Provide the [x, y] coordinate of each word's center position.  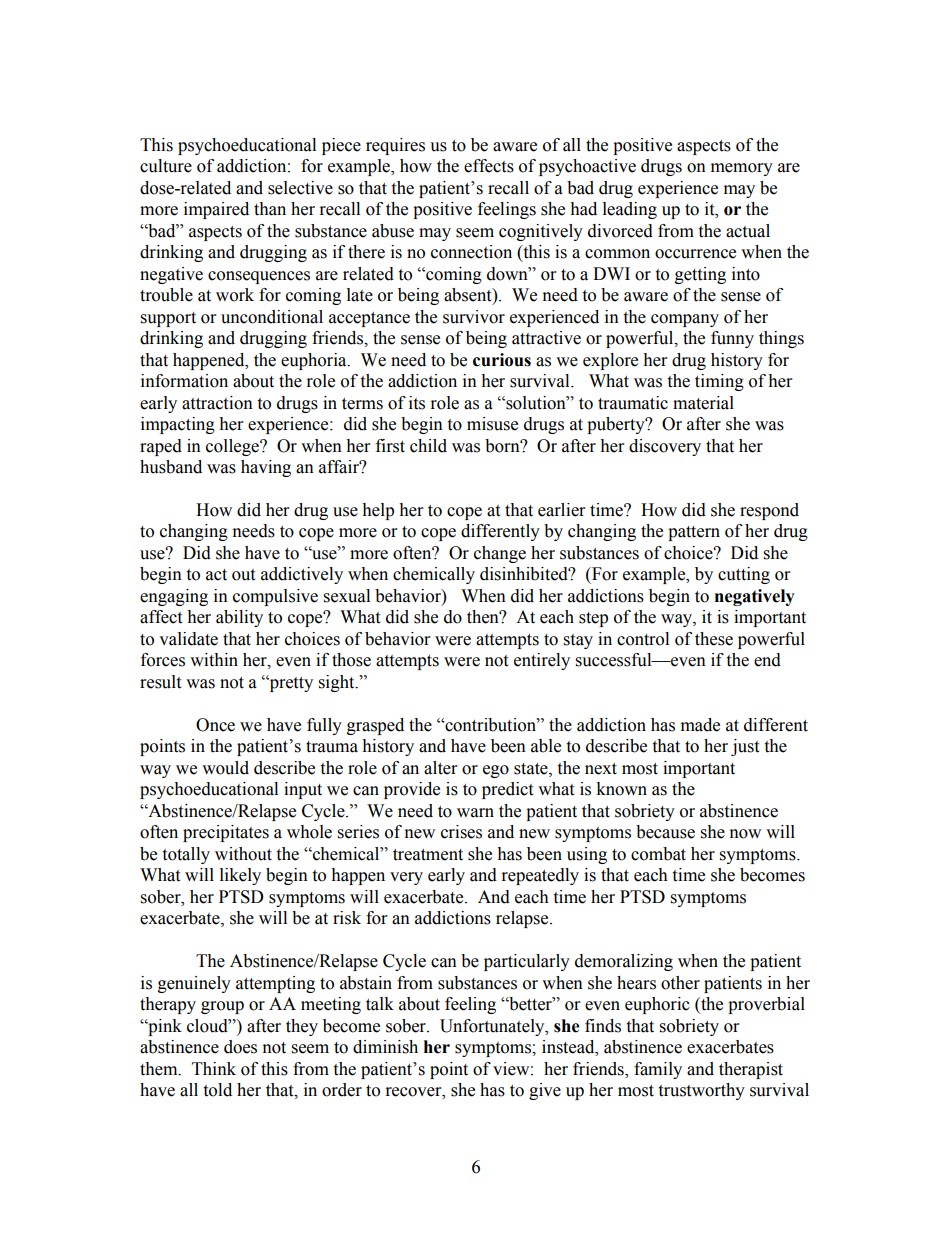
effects [489, 166]
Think [214, 1068]
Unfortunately [493, 1027]
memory [742, 169]
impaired [216, 210]
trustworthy [701, 1091]
